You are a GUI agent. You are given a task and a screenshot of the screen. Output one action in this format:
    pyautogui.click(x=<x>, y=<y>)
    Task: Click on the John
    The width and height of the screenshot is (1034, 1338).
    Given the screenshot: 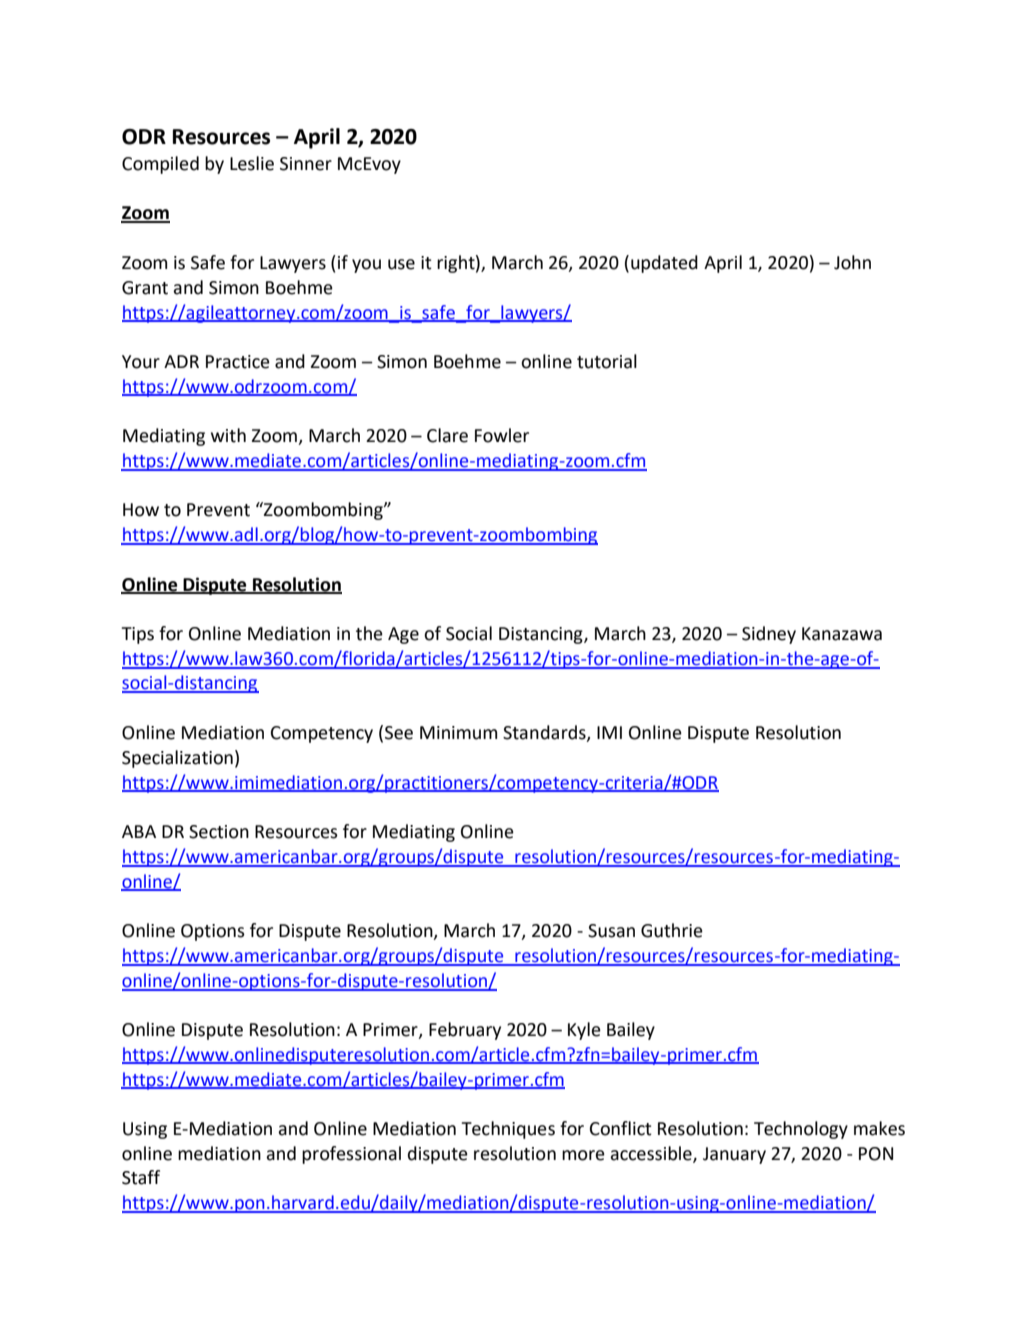 What is the action you would take?
    pyautogui.click(x=852, y=262)
